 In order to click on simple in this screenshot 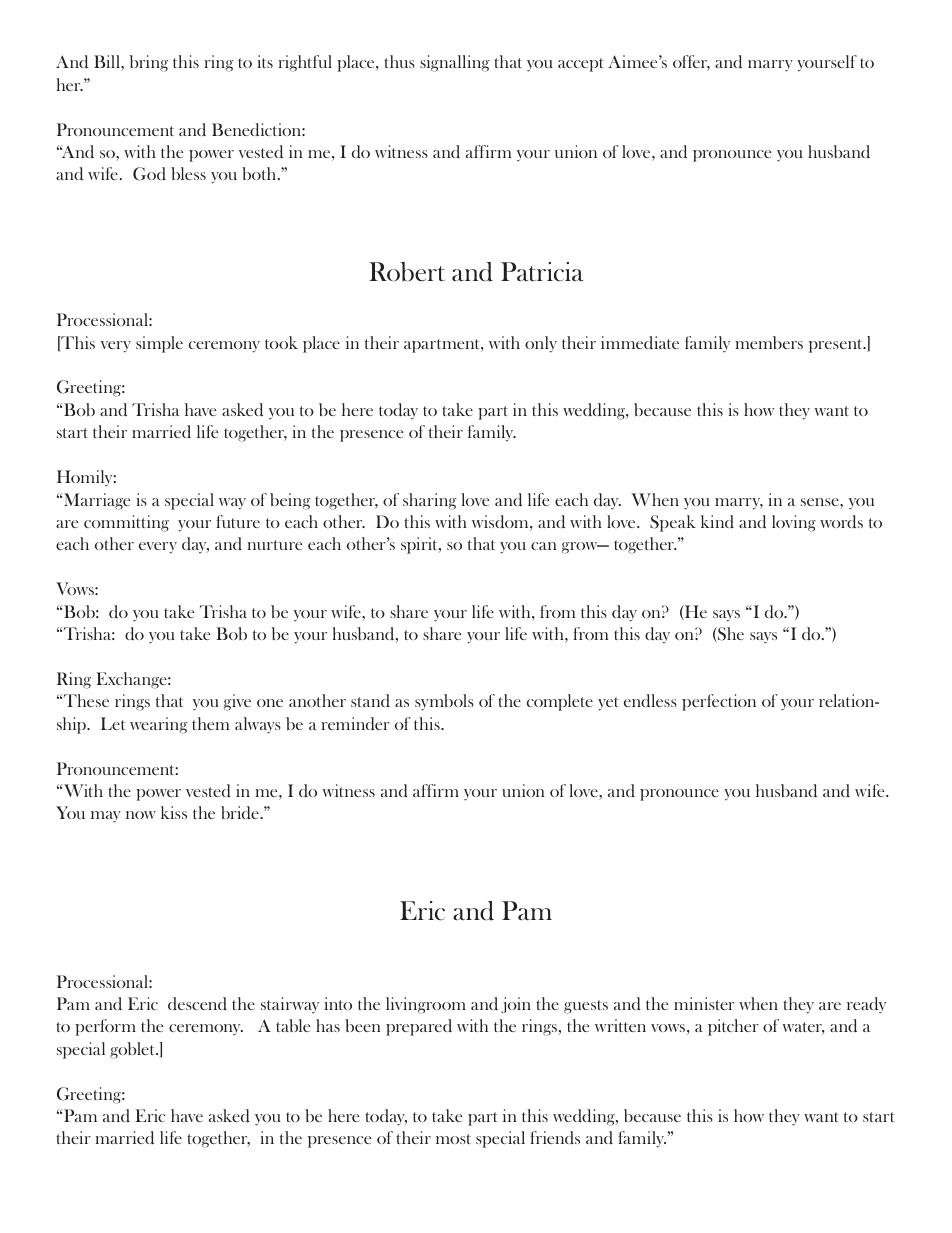, I will do `click(159, 344)`.
